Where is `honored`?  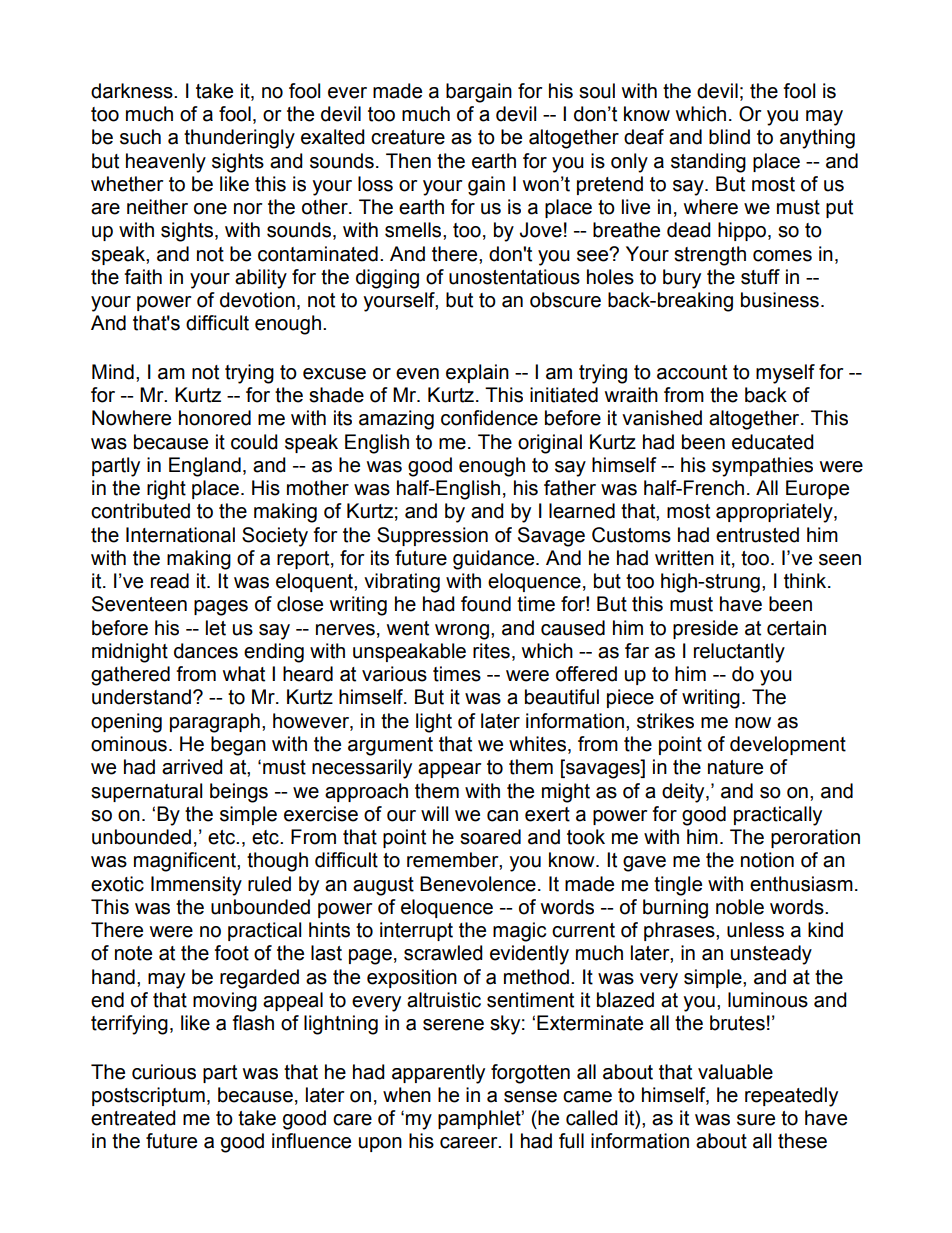
honored is located at coordinates (215, 418).
